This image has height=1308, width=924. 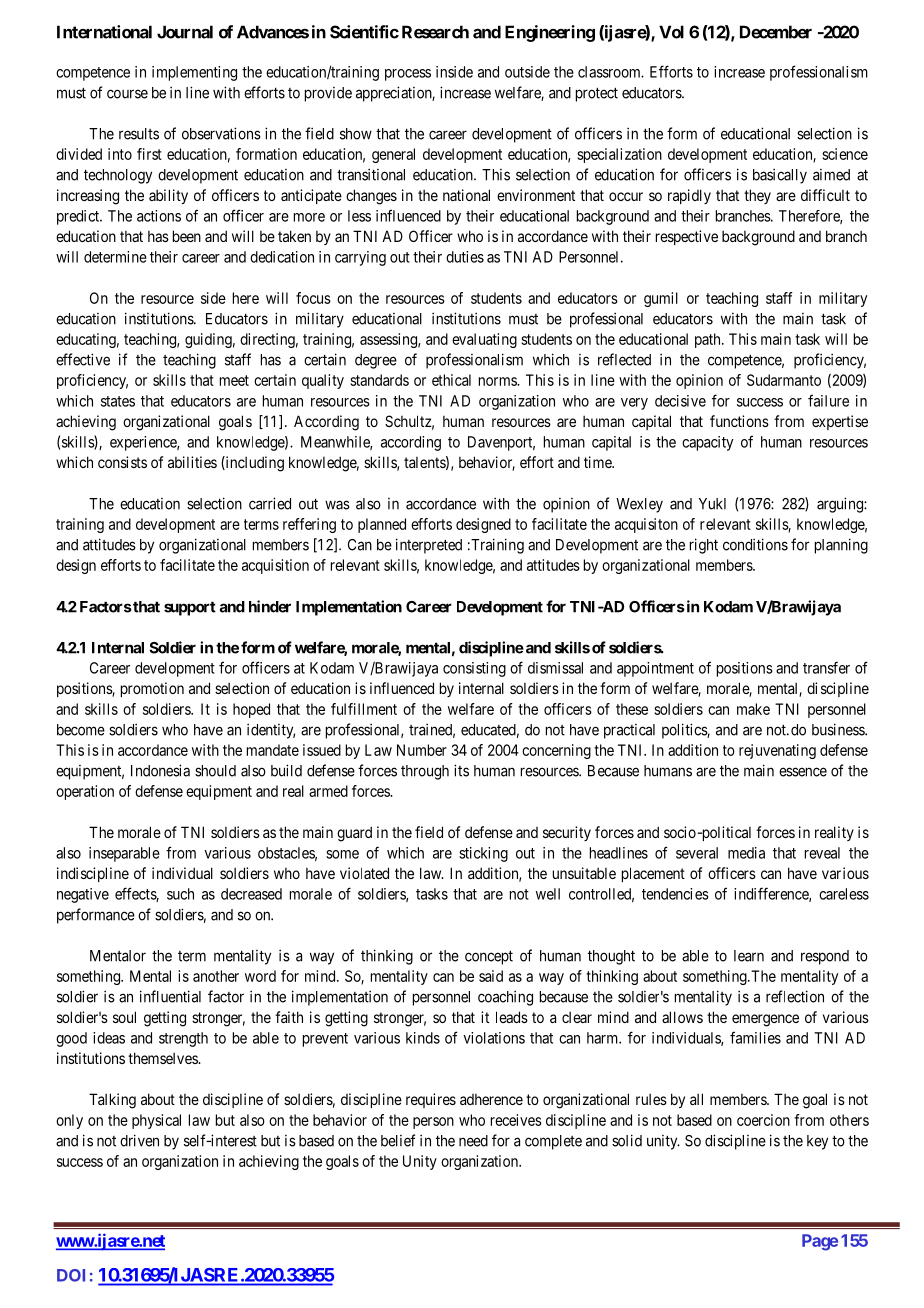 I want to click on process, so click(x=408, y=75).
